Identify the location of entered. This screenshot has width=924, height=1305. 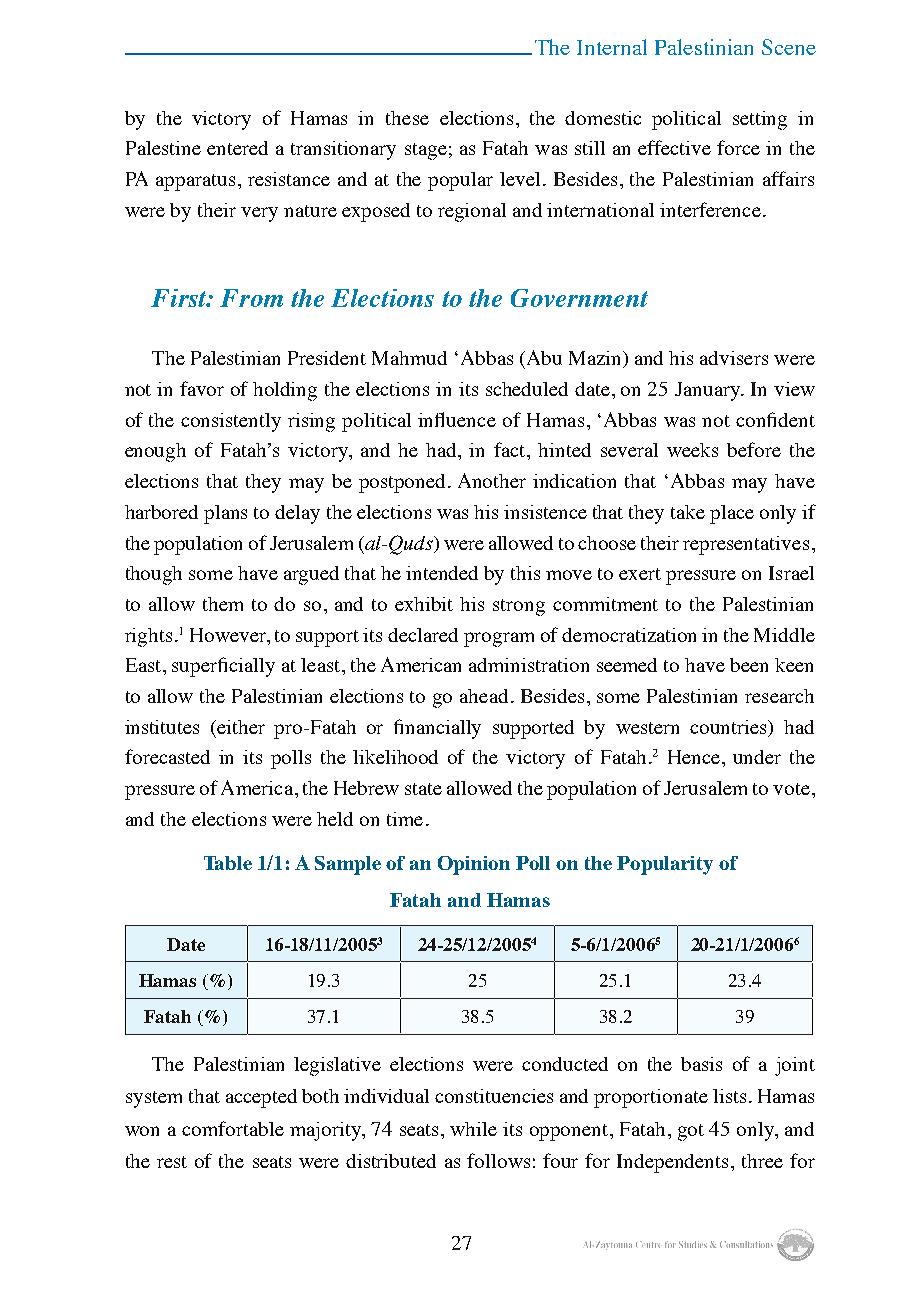
(237, 148).
